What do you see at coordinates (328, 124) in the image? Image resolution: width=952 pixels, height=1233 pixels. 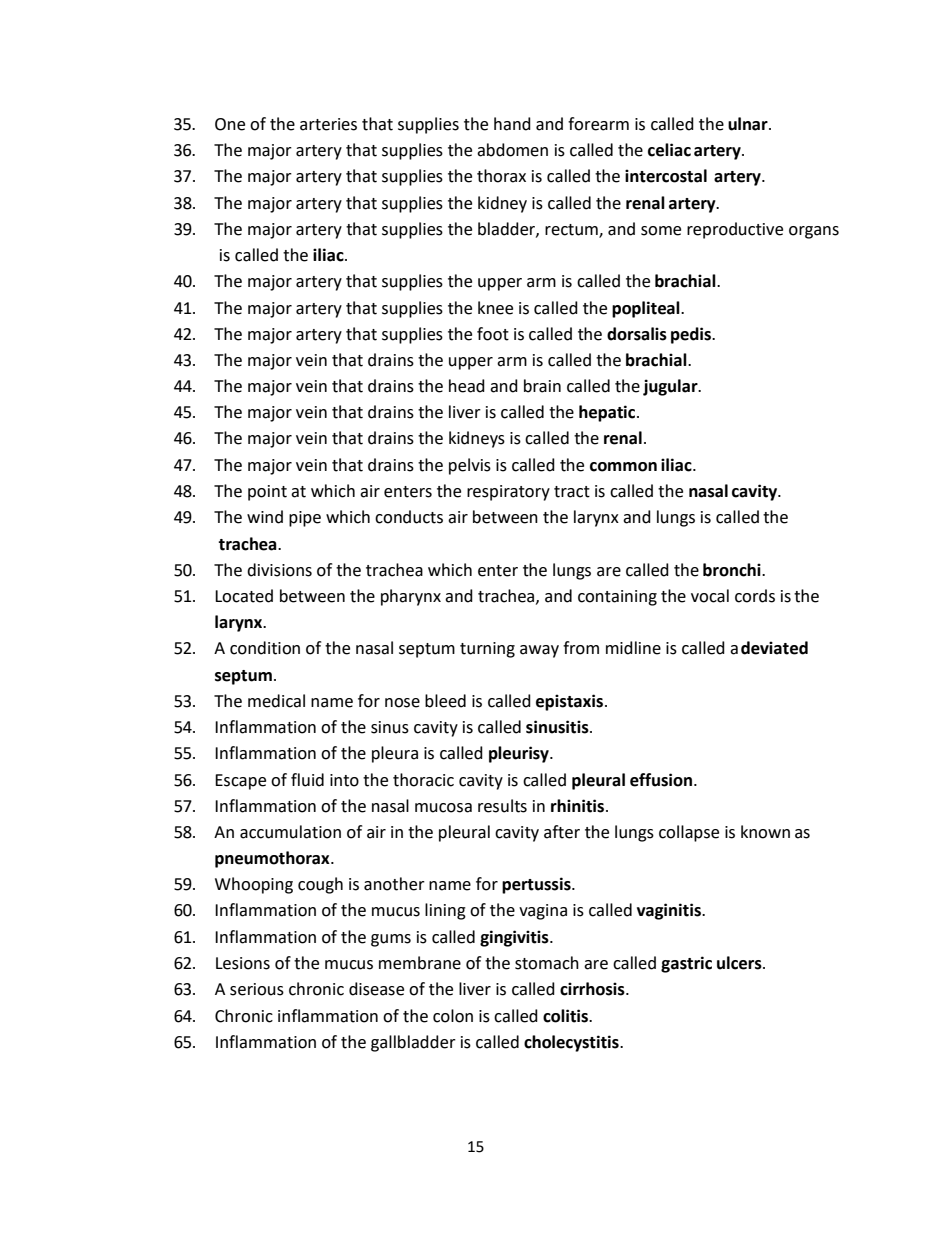 I see `arteries` at bounding box center [328, 124].
